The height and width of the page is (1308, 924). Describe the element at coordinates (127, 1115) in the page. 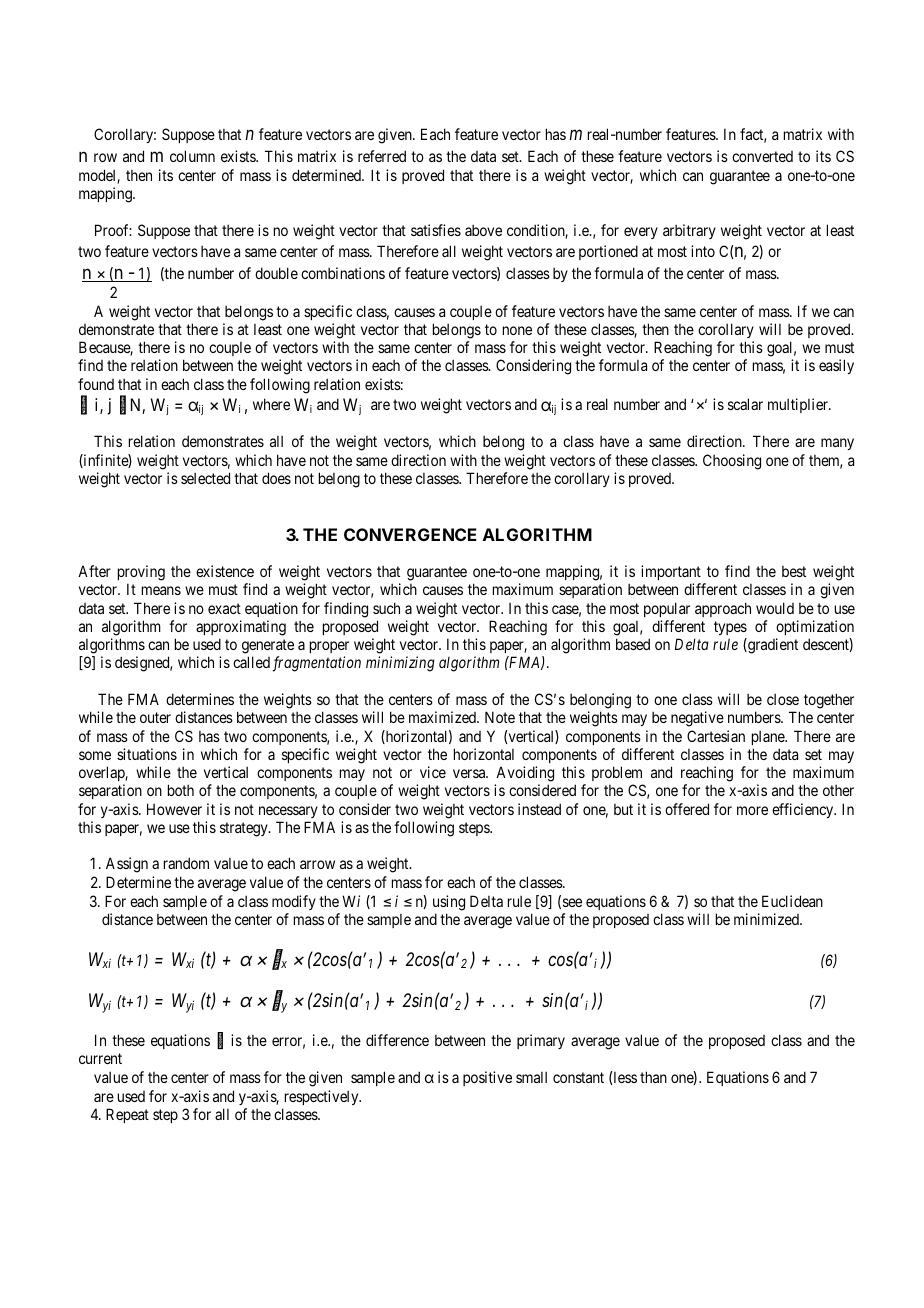

I see `Repeat` at that location.
